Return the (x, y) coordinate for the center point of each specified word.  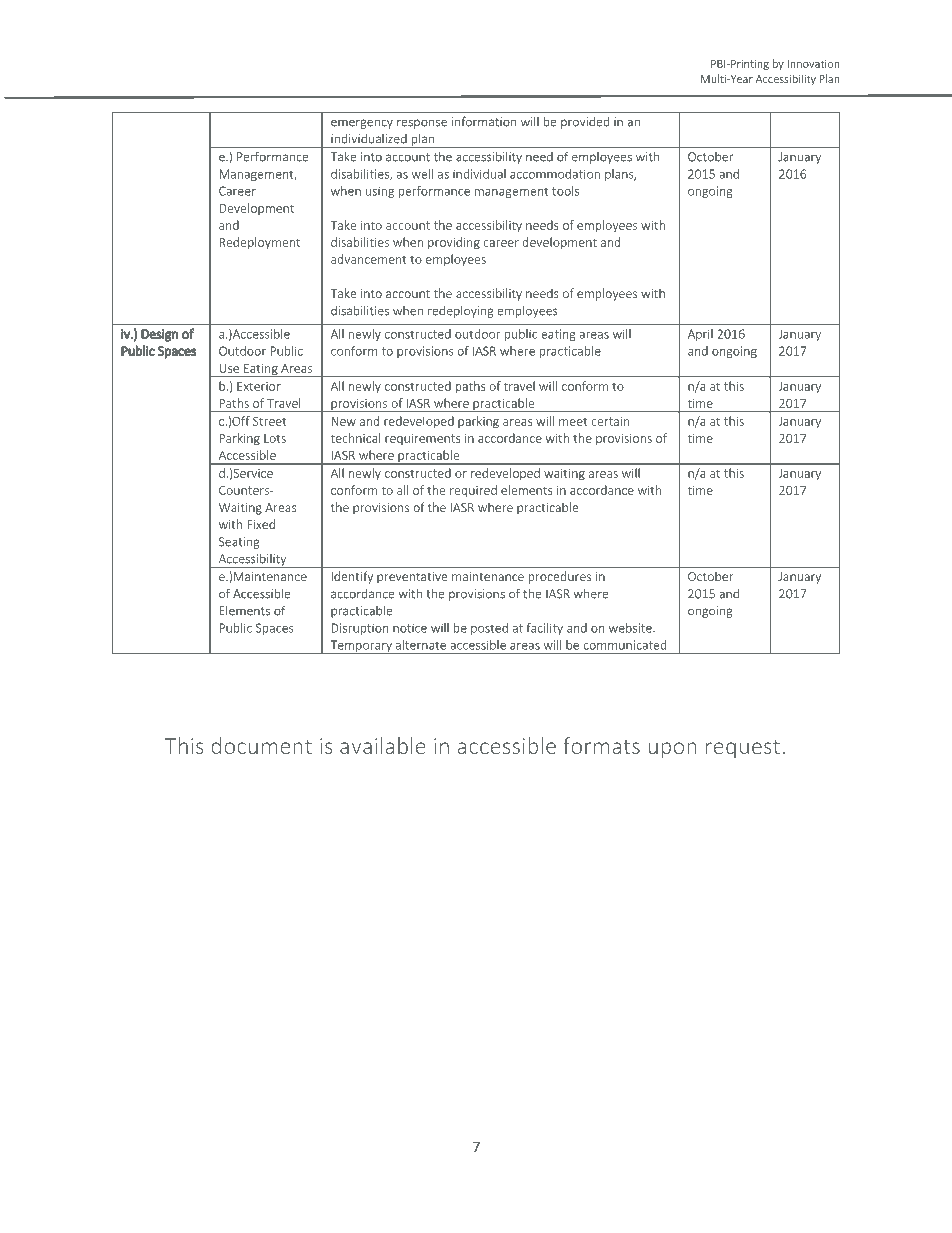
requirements (422, 439)
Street (270, 421)
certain (610, 421)
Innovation (814, 64)
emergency (362, 124)
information (484, 121)
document (261, 745)
